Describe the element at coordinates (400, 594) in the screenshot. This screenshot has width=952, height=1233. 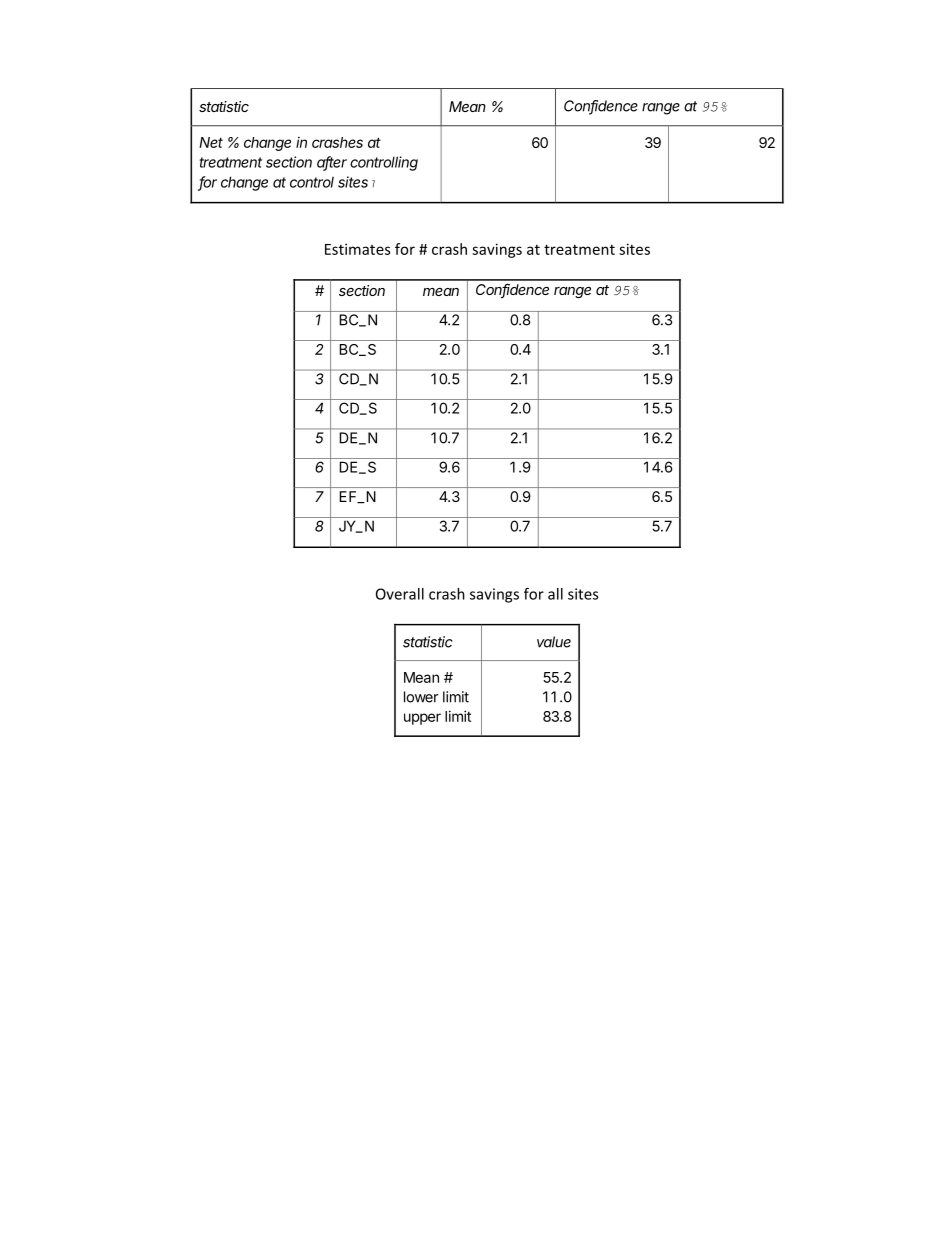
I see `Overall` at that location.
